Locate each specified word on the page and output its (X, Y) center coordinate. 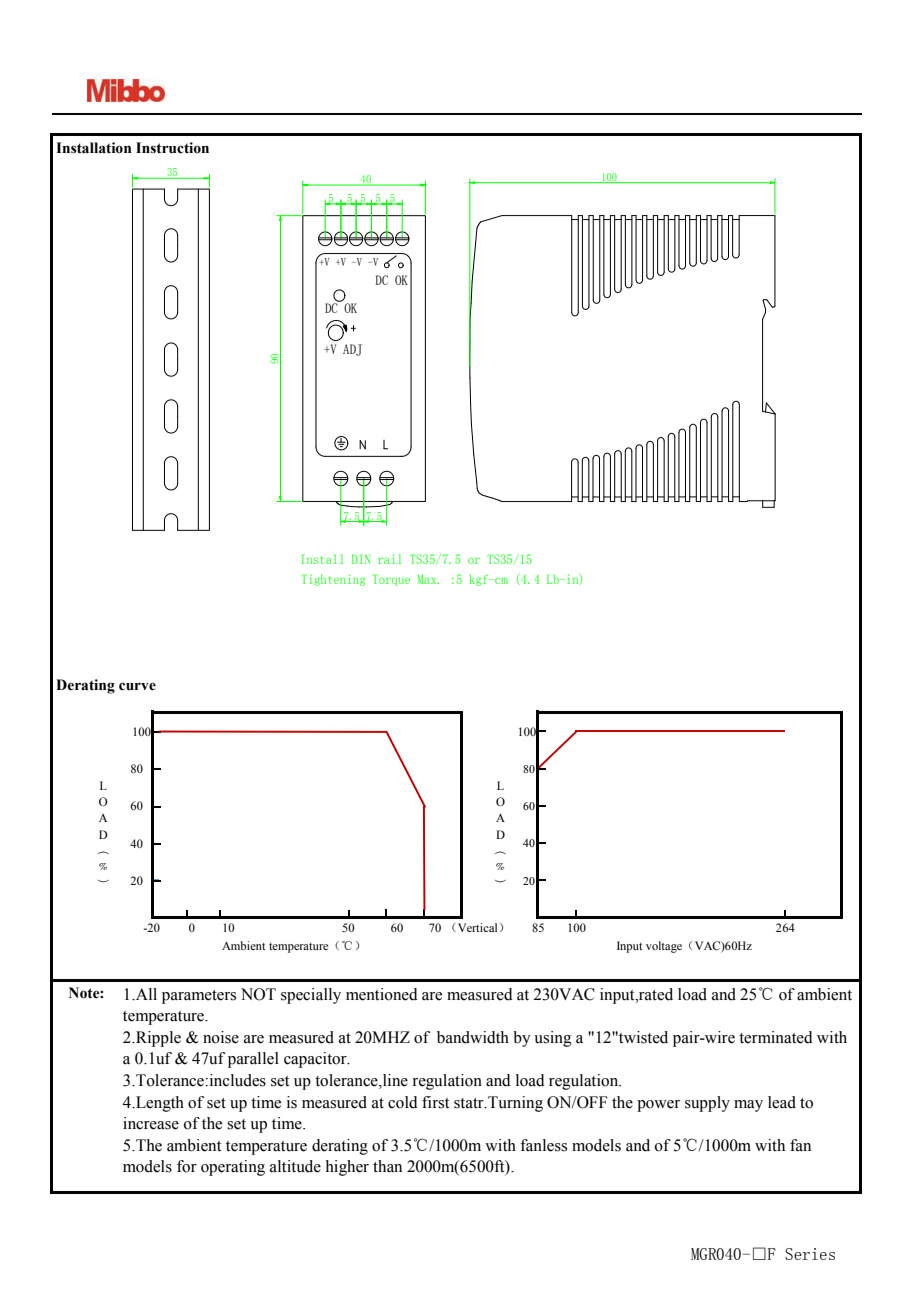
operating (233, 1168)
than (387, 1166)
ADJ (352, 350)
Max (428, 579)
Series (810, 1254)
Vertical (476, 927)
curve (137, 686)
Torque (391, 580)
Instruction (172, 148)
